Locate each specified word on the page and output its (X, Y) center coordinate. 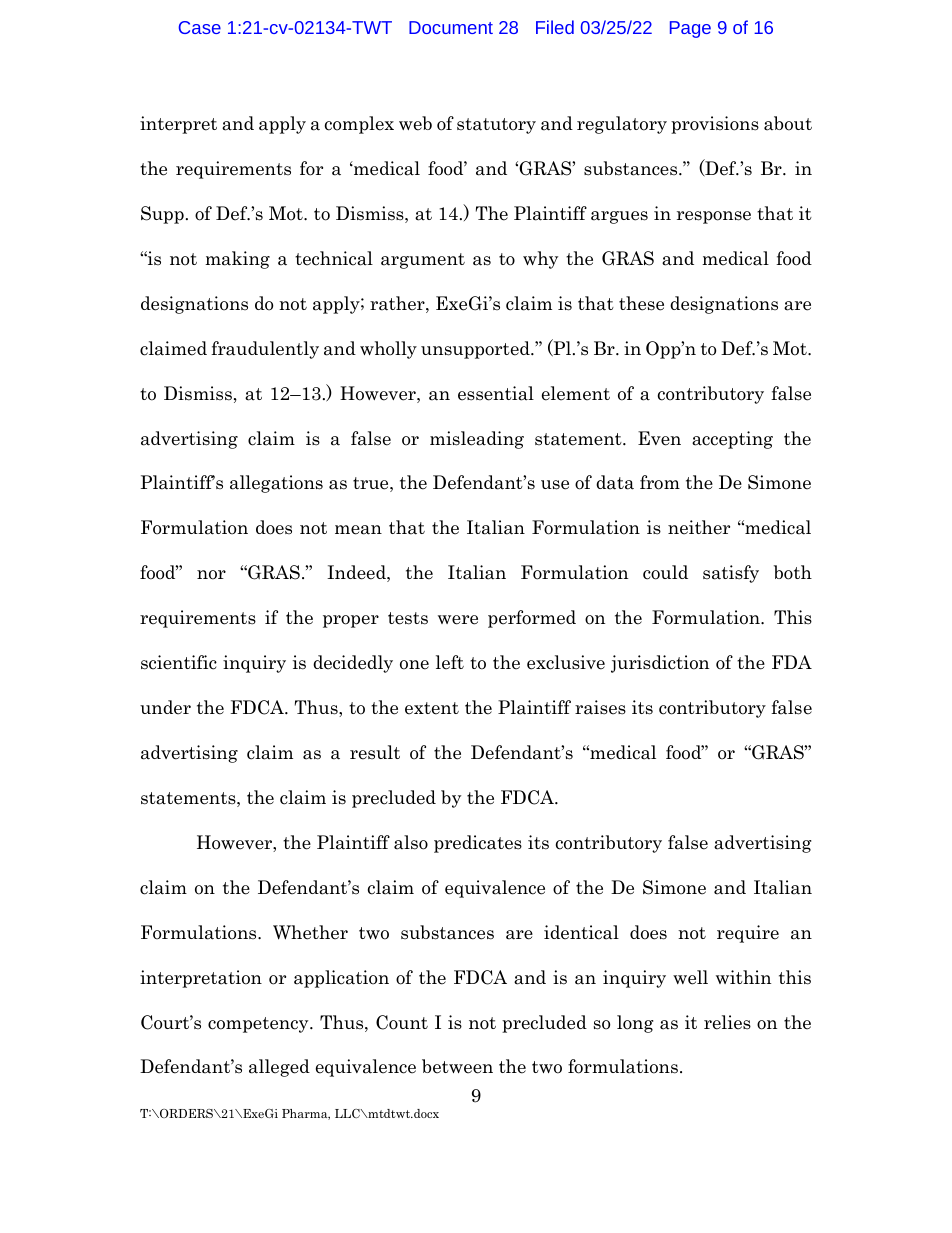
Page (690, 29)
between (457, 1066)
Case (200, 27)
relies (727, 1022)
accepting (732, 440)
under (165, 707)
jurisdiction (660, 664)
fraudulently (265, 350)
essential (496, 393)
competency (259, 1025)
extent (432, 708)
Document (451, 27)
